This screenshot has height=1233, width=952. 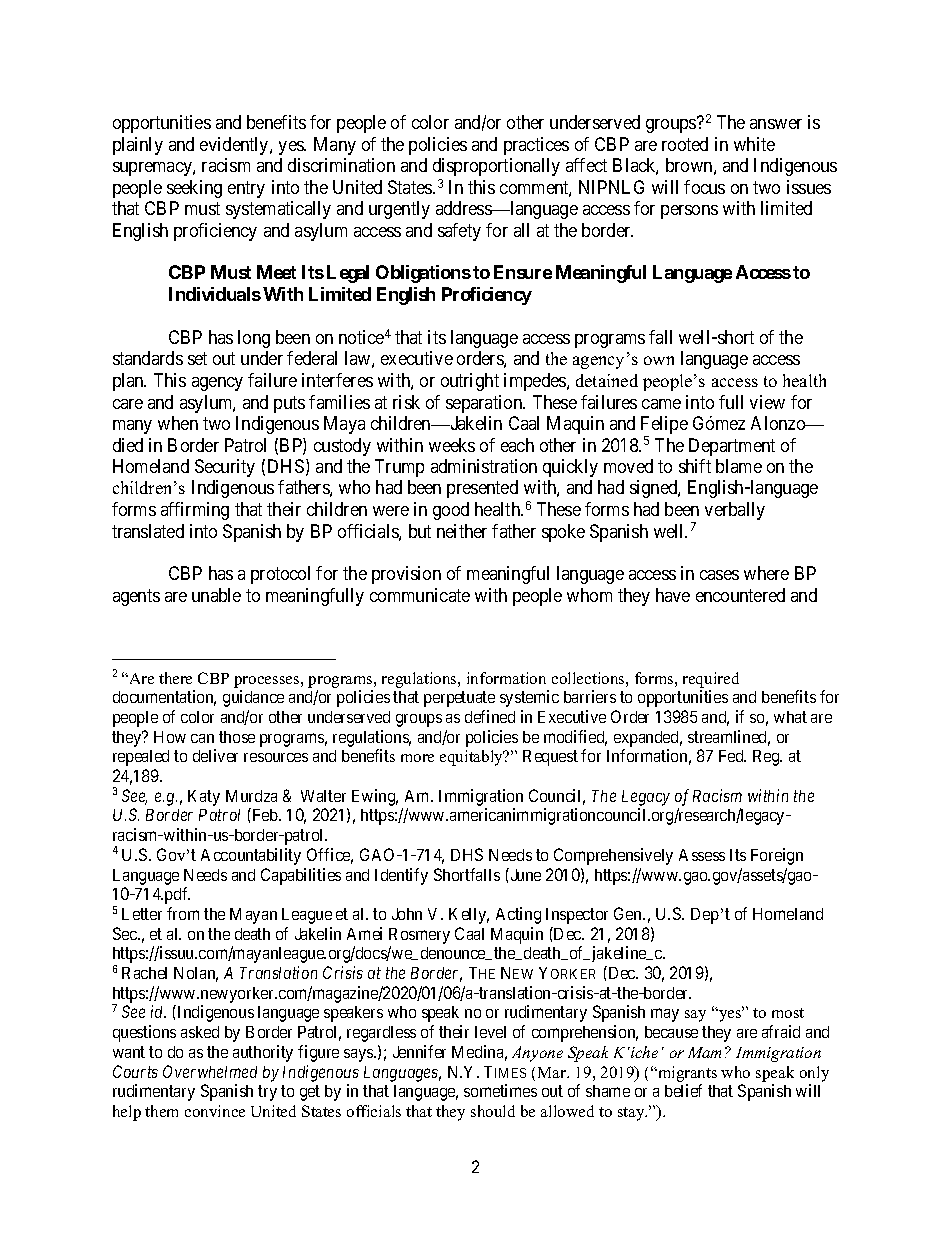 What do you see at coordinates (686, 1074) in the screenshot?
I see `migrants` at bounding box center [686, 1074].
